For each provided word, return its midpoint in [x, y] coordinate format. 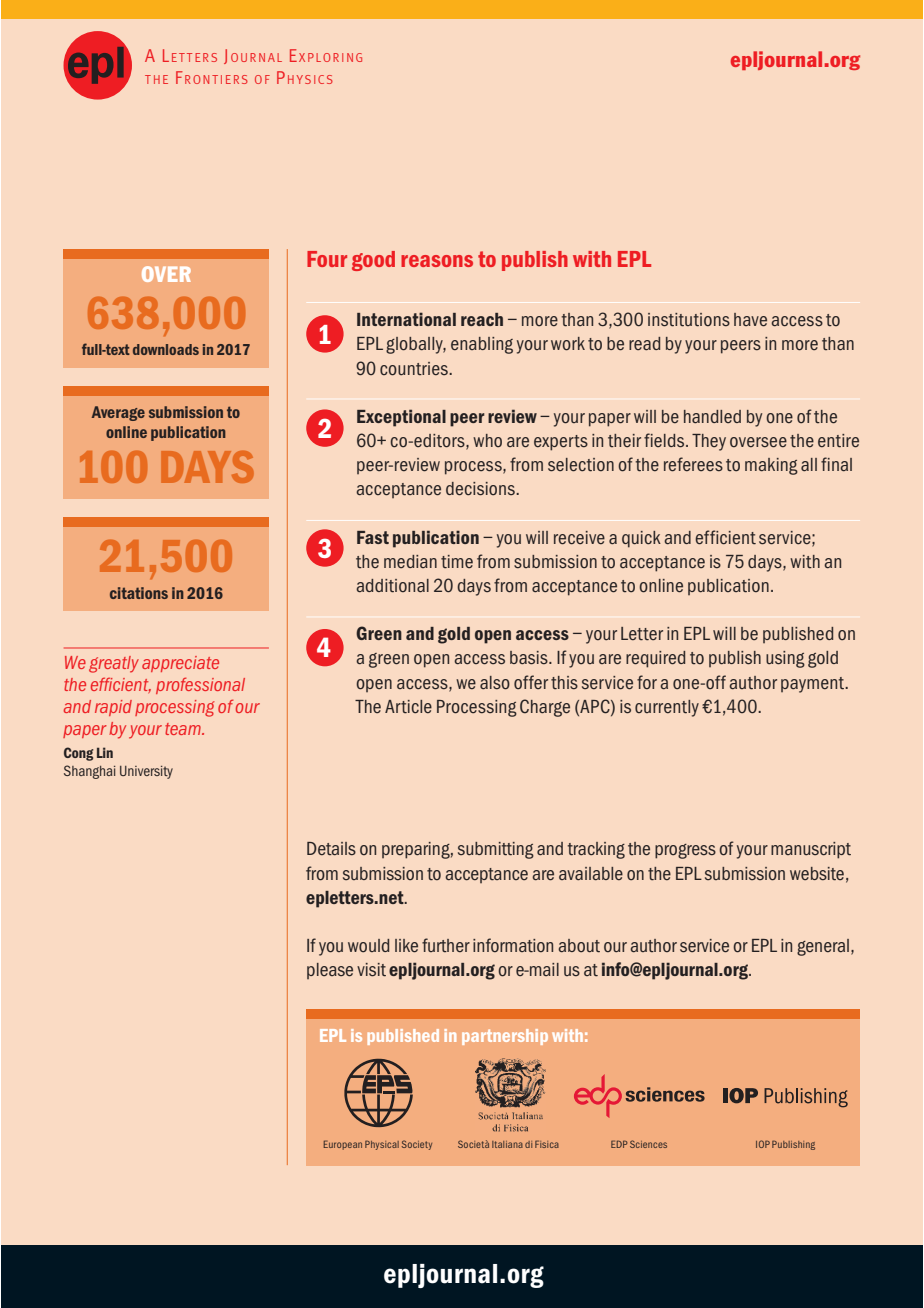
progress [685, 851]
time [457, 562]
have [750, 320]
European [343, 1145]
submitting [496, 850]
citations [139, 593]
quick [641, 539]
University [146, 772]
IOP [763, 1144]
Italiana [507, 1144]
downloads [166, 349]
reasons [437, 261]
